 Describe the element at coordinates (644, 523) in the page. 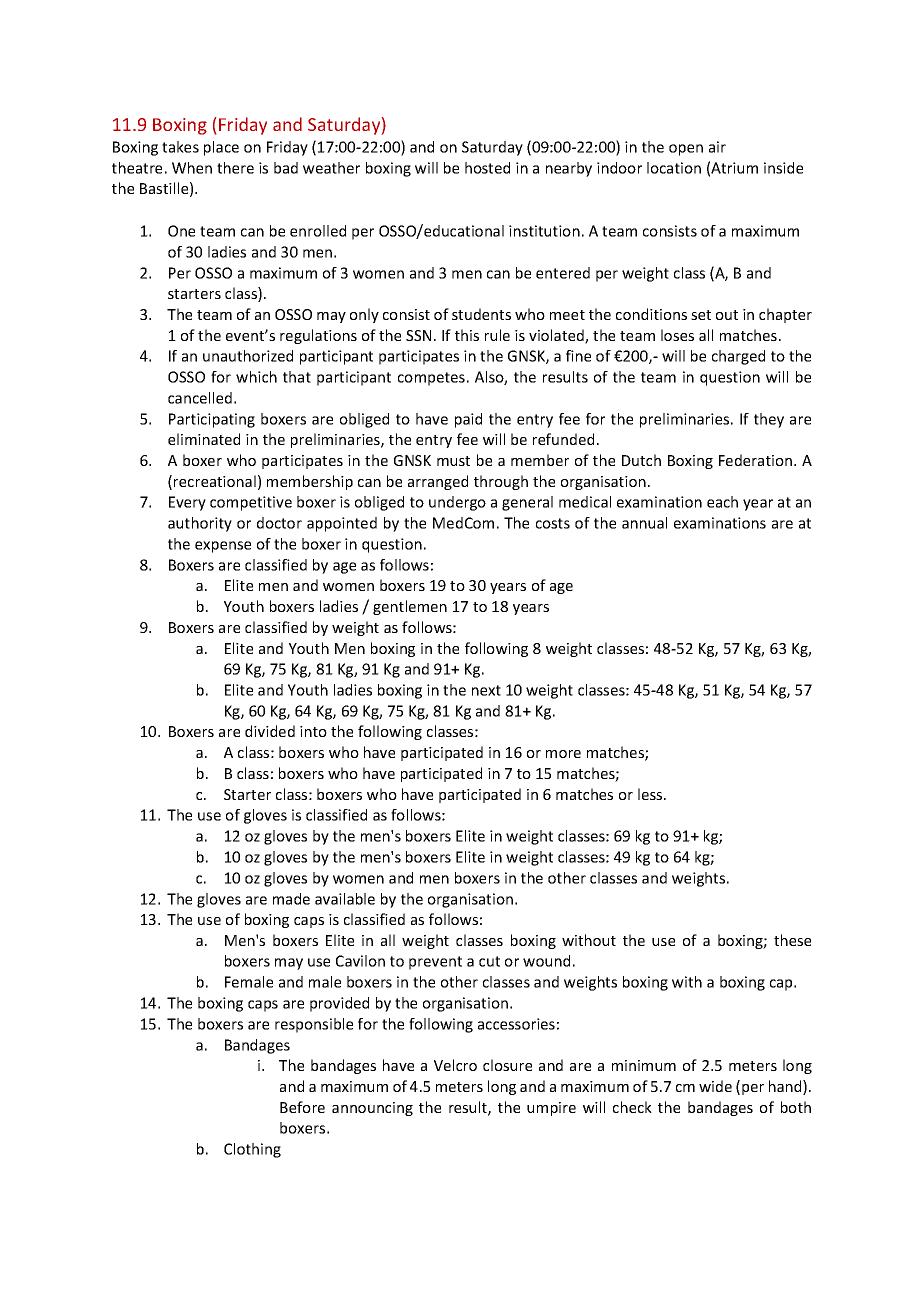

I see `annual` at that location.
